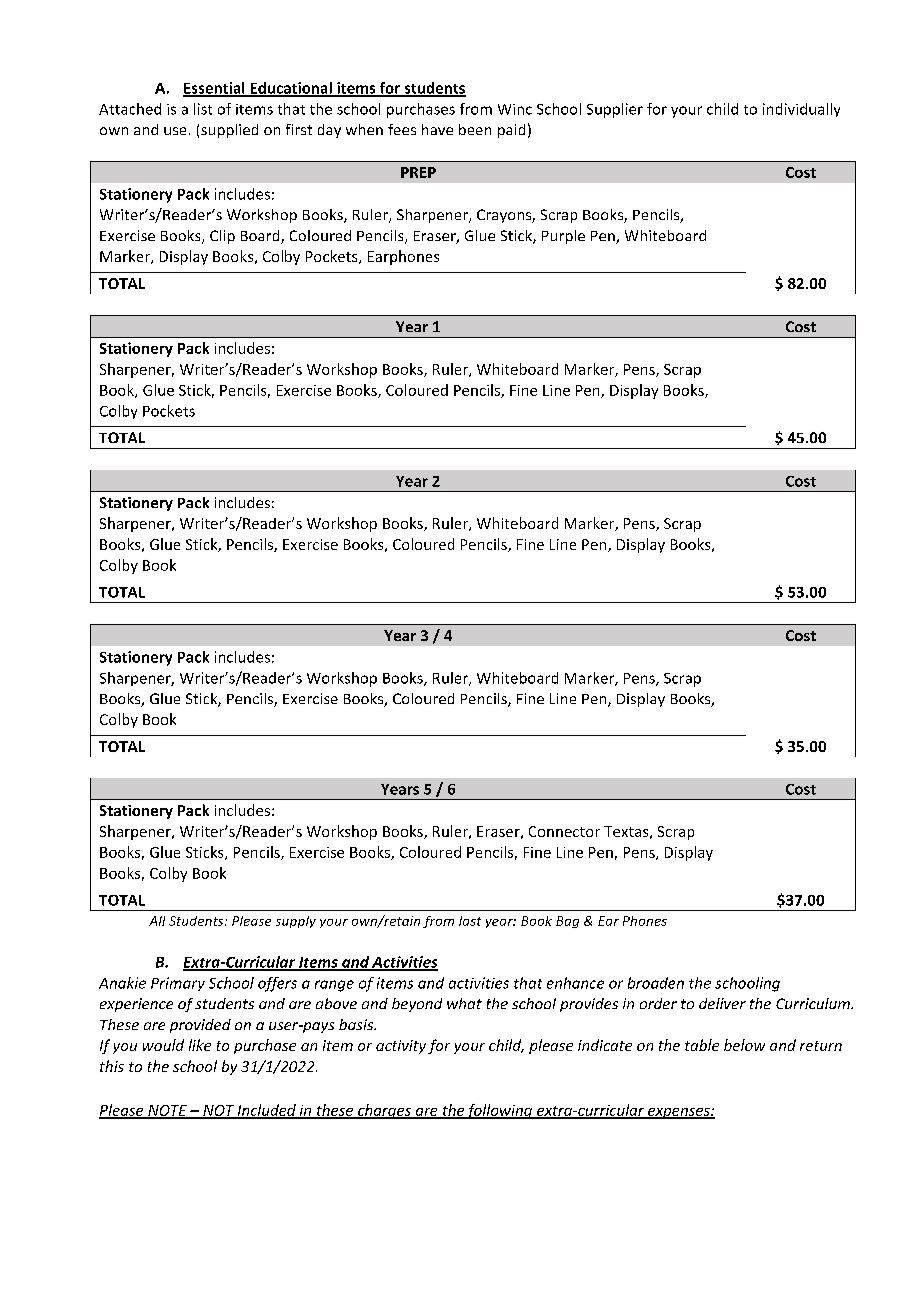  What do you see at coordinates (200, 1045) in the screenshot?
I see `like` at bounding box center [200, 1045].
